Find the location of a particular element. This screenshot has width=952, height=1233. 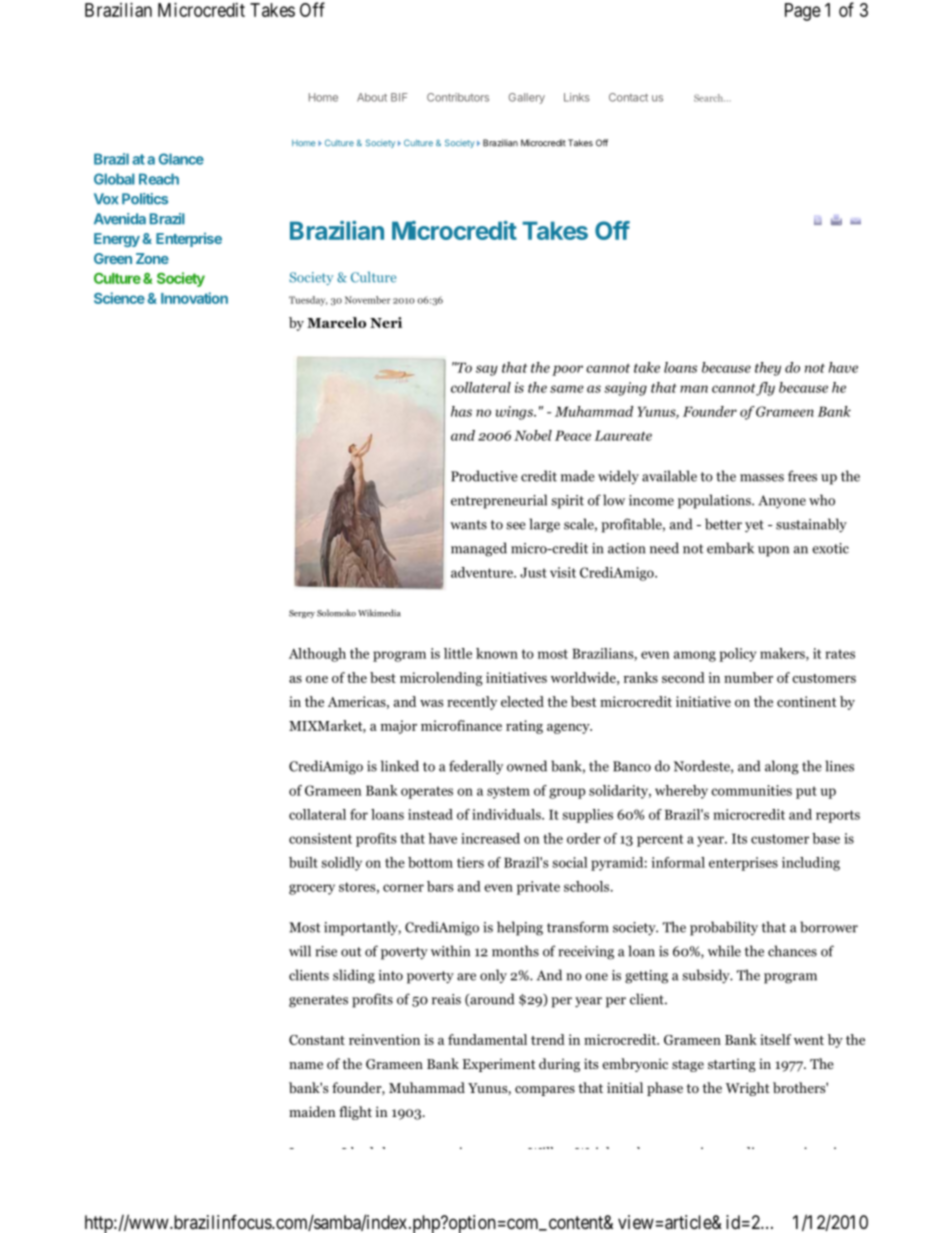

Glance is located at coordinates (181, 159).
